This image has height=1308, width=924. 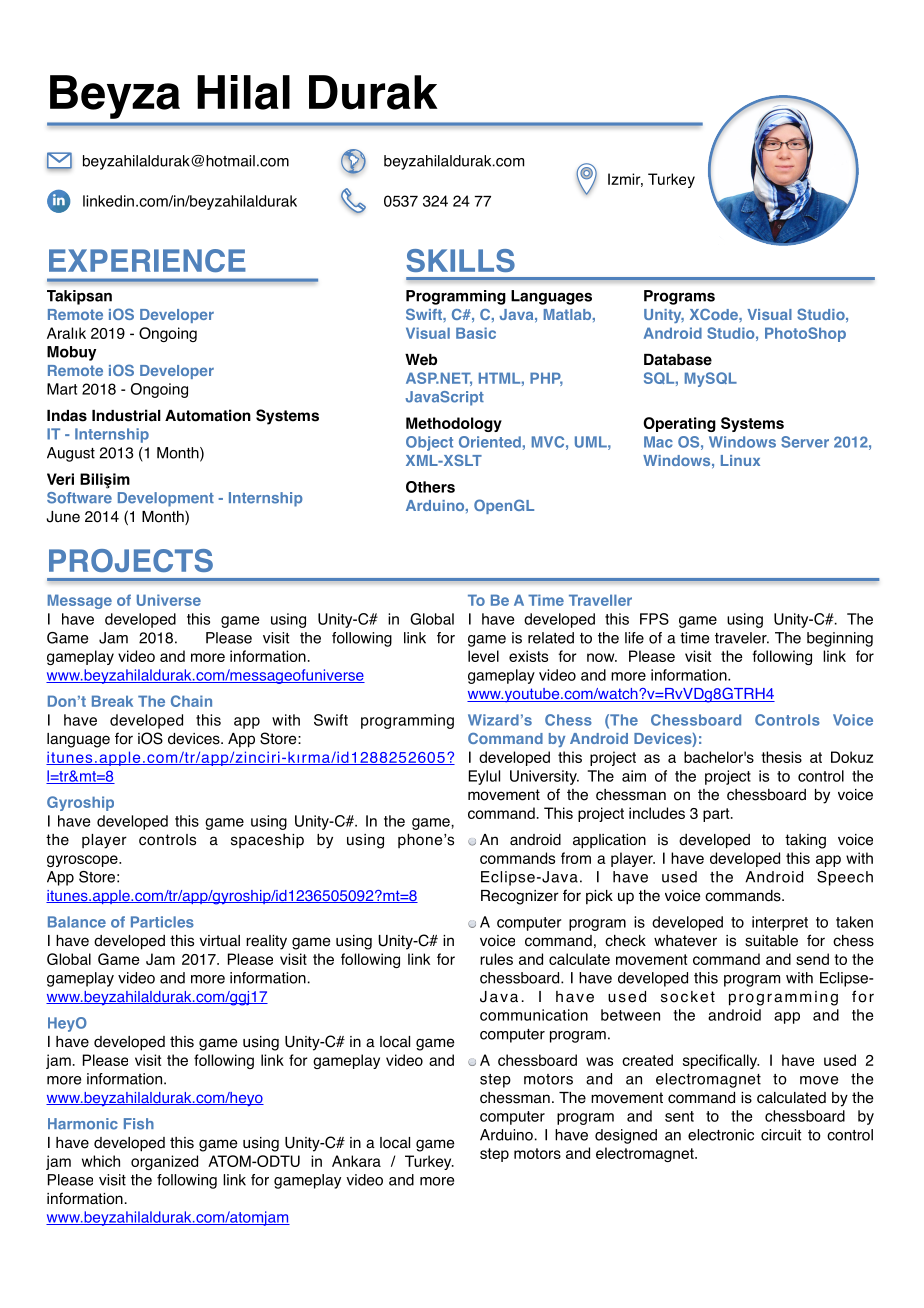 What do you see at coordinates (147, 260) in the image?
I see `EXPERIENCE` at bounding box center [147, 260].
